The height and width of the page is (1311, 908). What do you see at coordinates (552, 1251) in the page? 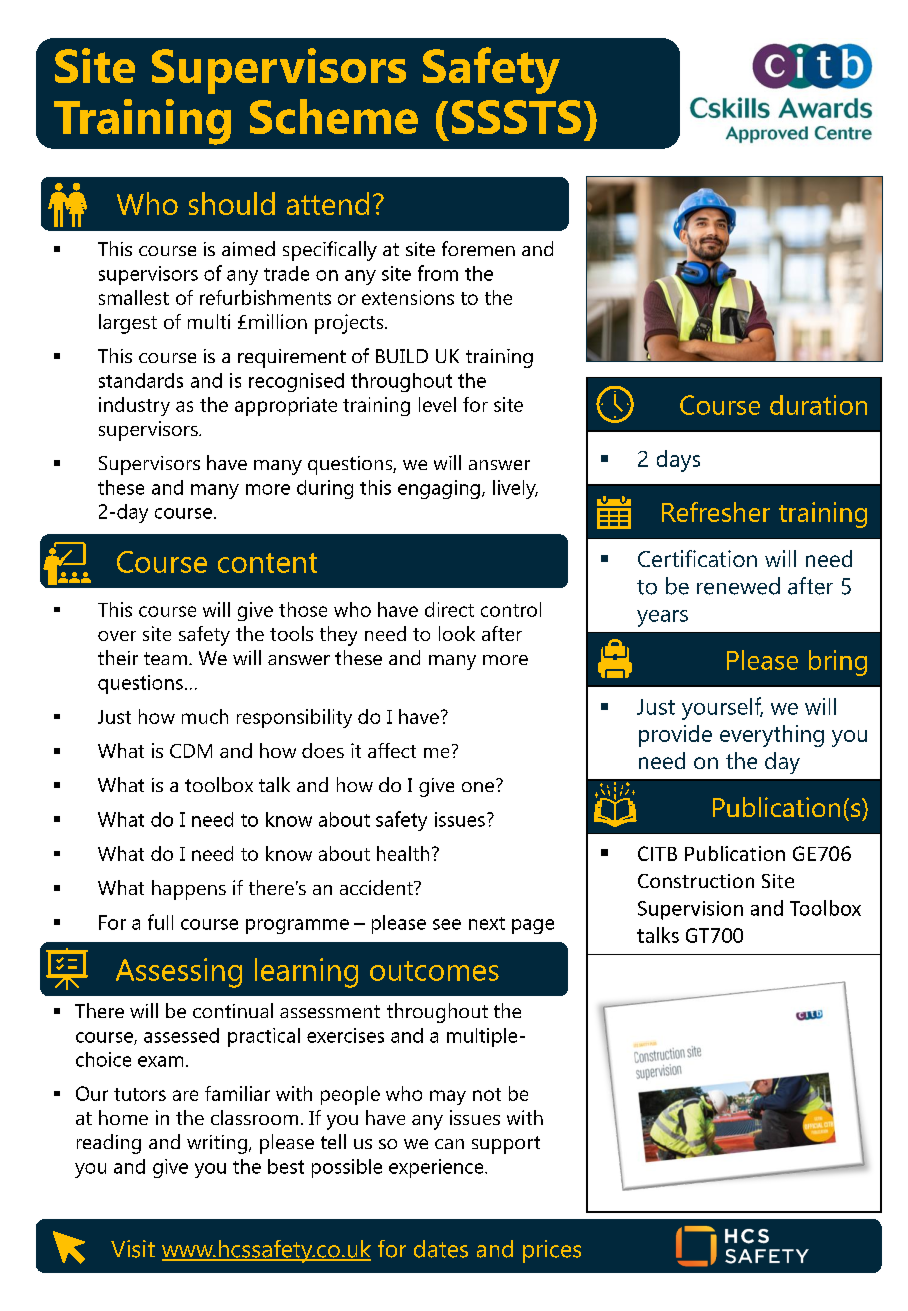
I see `prices` at bounding box center [552, 1251].
